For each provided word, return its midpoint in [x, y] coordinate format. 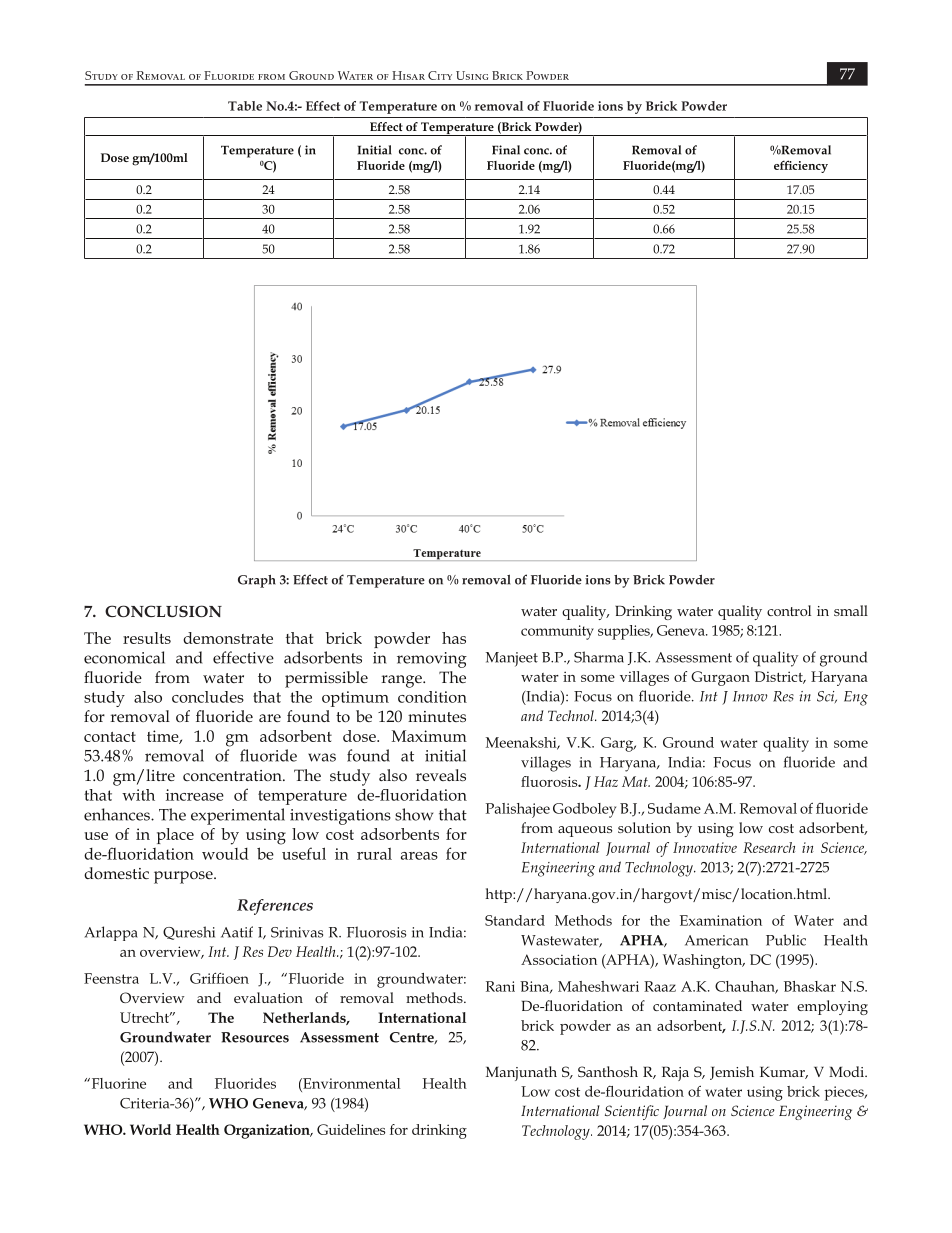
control [789, 610]
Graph [257, 581]
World [150, 1129]
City [440, 75]
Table [245, 106]
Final [506, 150]
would [225, 854]
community [557, 632]
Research [769, 847]
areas [419, 856]
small [851, 610]
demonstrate [228, 638]
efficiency [801, 166]
